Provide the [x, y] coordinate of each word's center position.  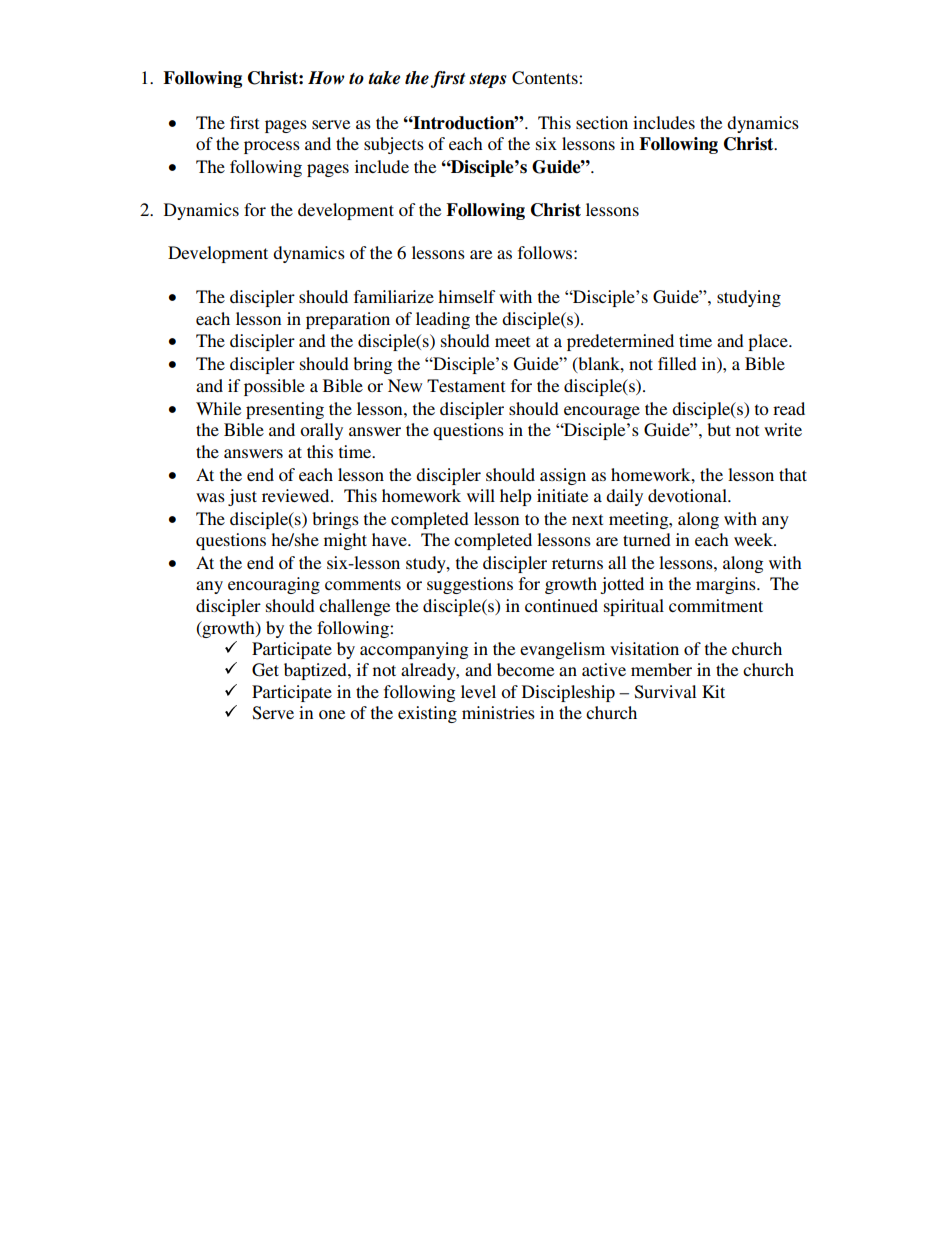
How [326, 78]
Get [265, 670]
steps [487, 80]
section [602, 122]
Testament [466, 385]
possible [274, 387]
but [719, 429]
